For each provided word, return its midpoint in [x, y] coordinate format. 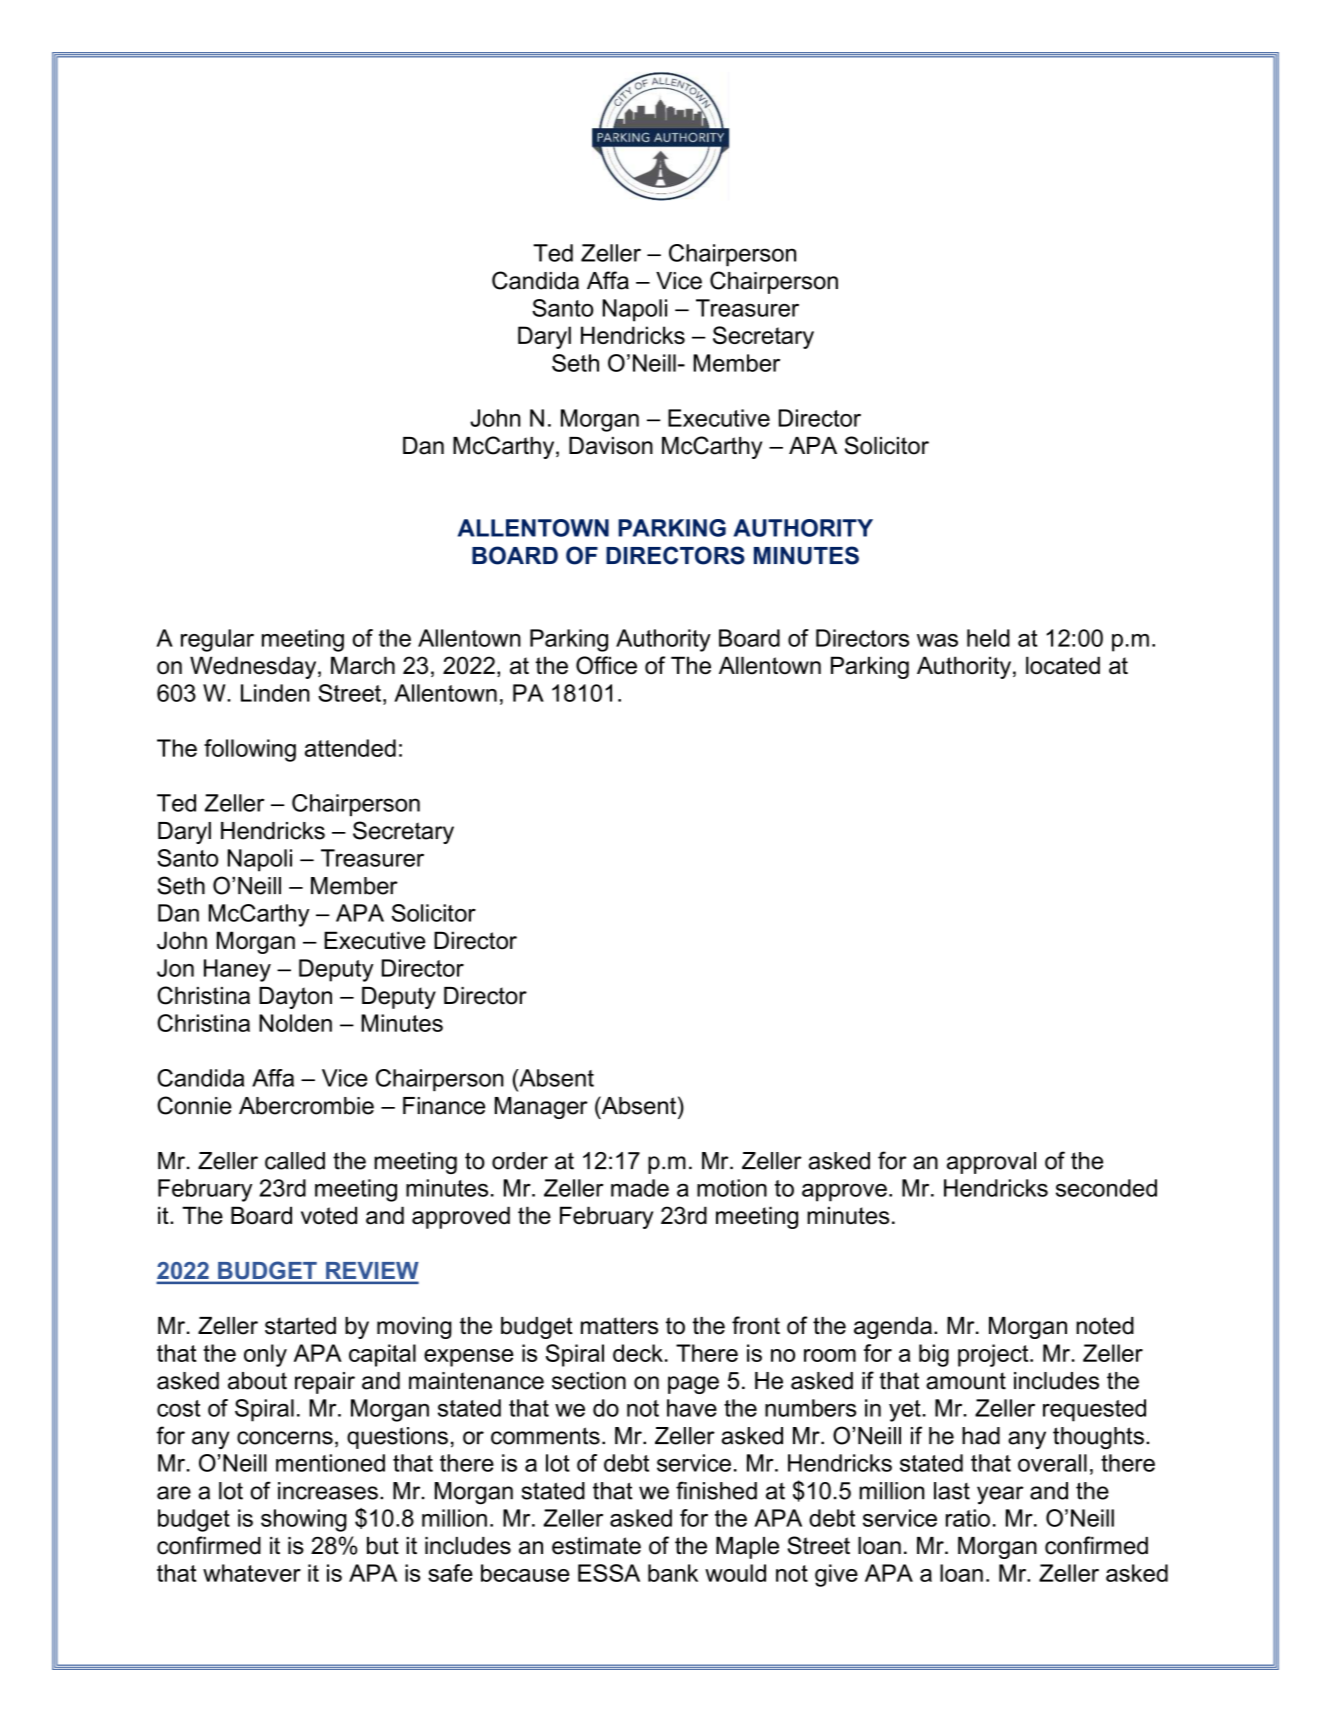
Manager [541, 1108]
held [988, 638]
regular [217, 640]
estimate [596, 1546]
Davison [611, 446]
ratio [968, 1518]
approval [991, 1163]
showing [304, 1520]
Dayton [295, 998]
